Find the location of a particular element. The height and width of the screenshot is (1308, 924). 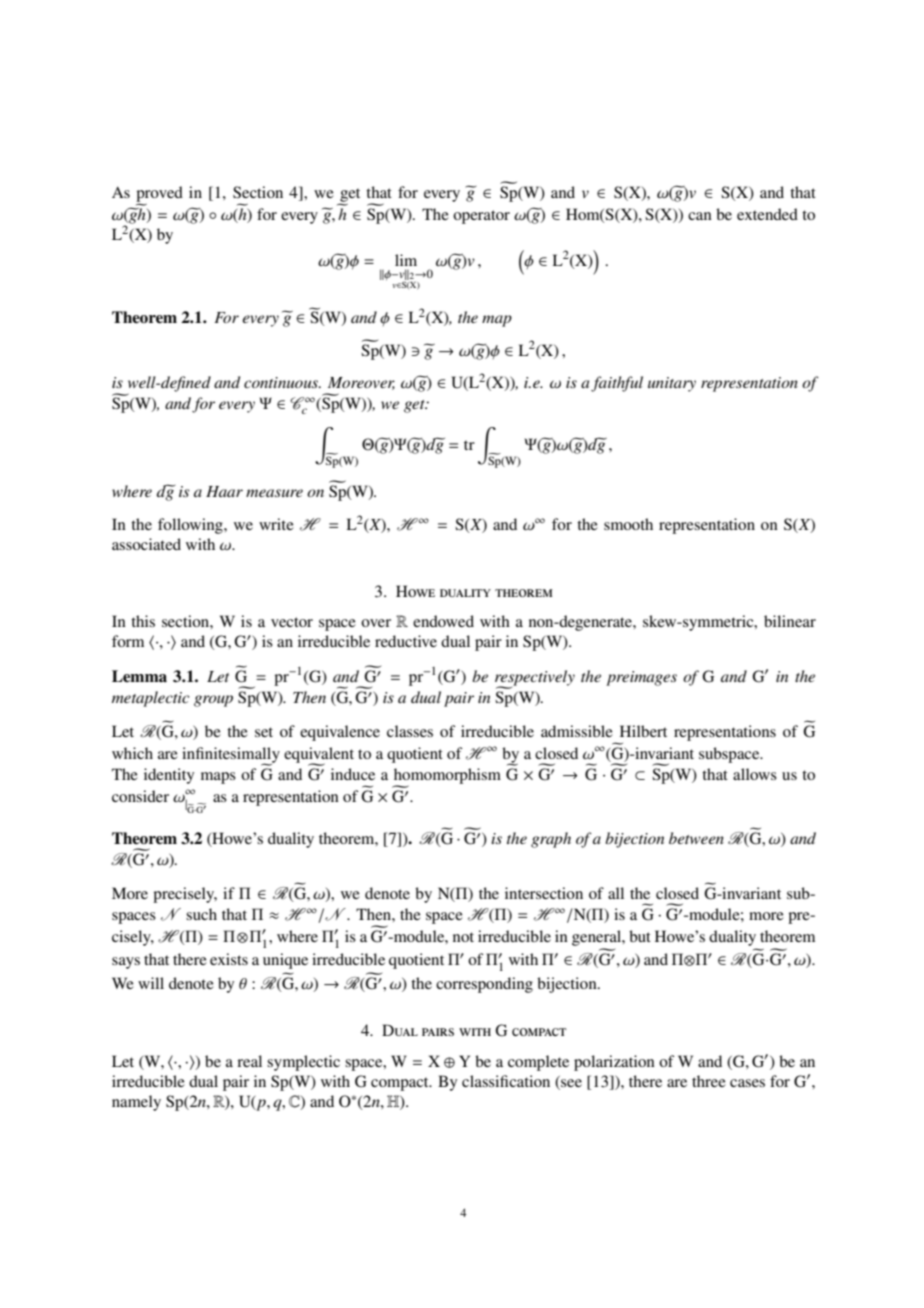

proved is located at coordinates (159, 195).
